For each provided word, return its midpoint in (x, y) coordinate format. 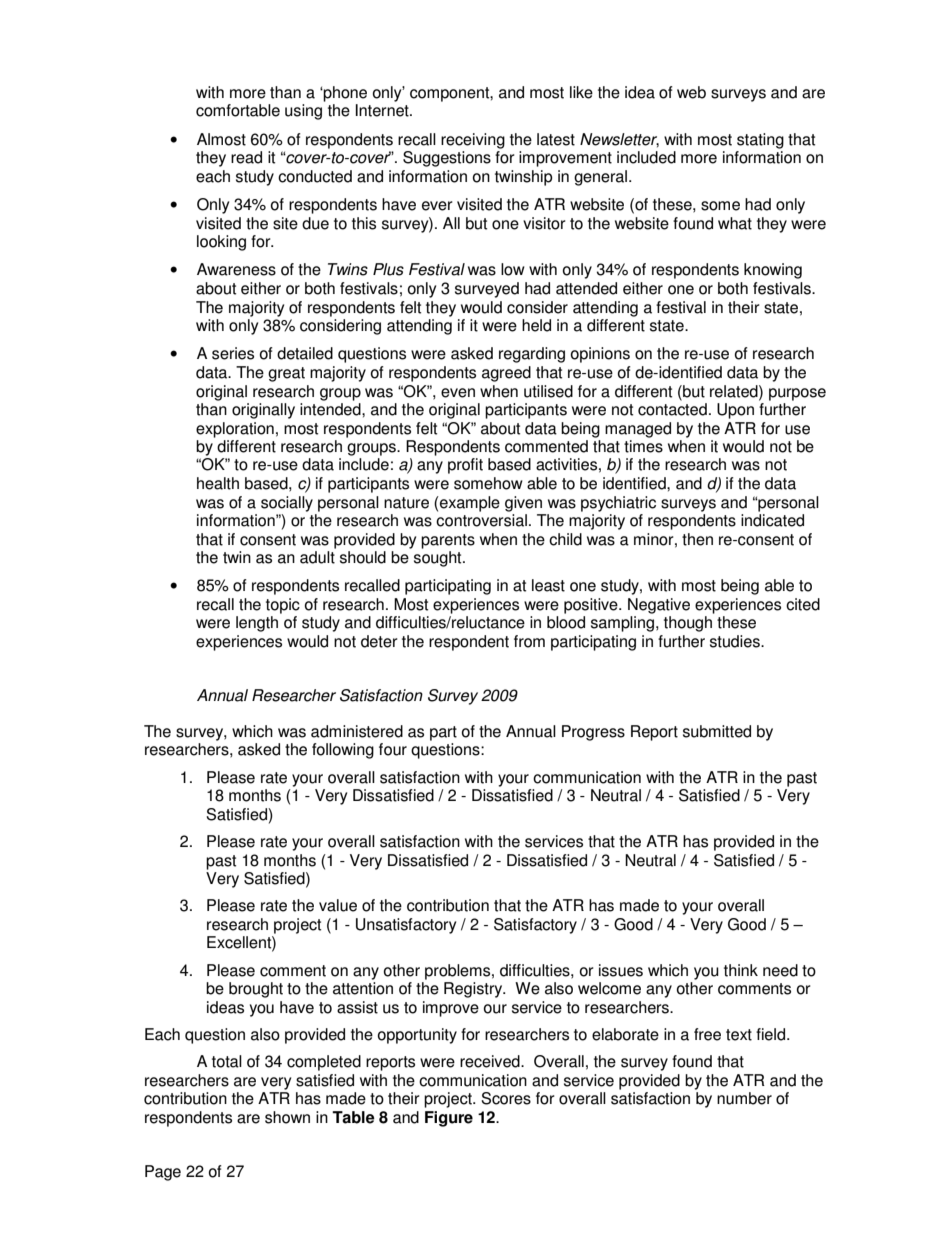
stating (760, 141)
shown (287, 1117)
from (529, 641)
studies (736, 641)
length (257, 624)
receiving (473, 141)
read (246, 157)
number (744, 1098)
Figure (449, 1119)
